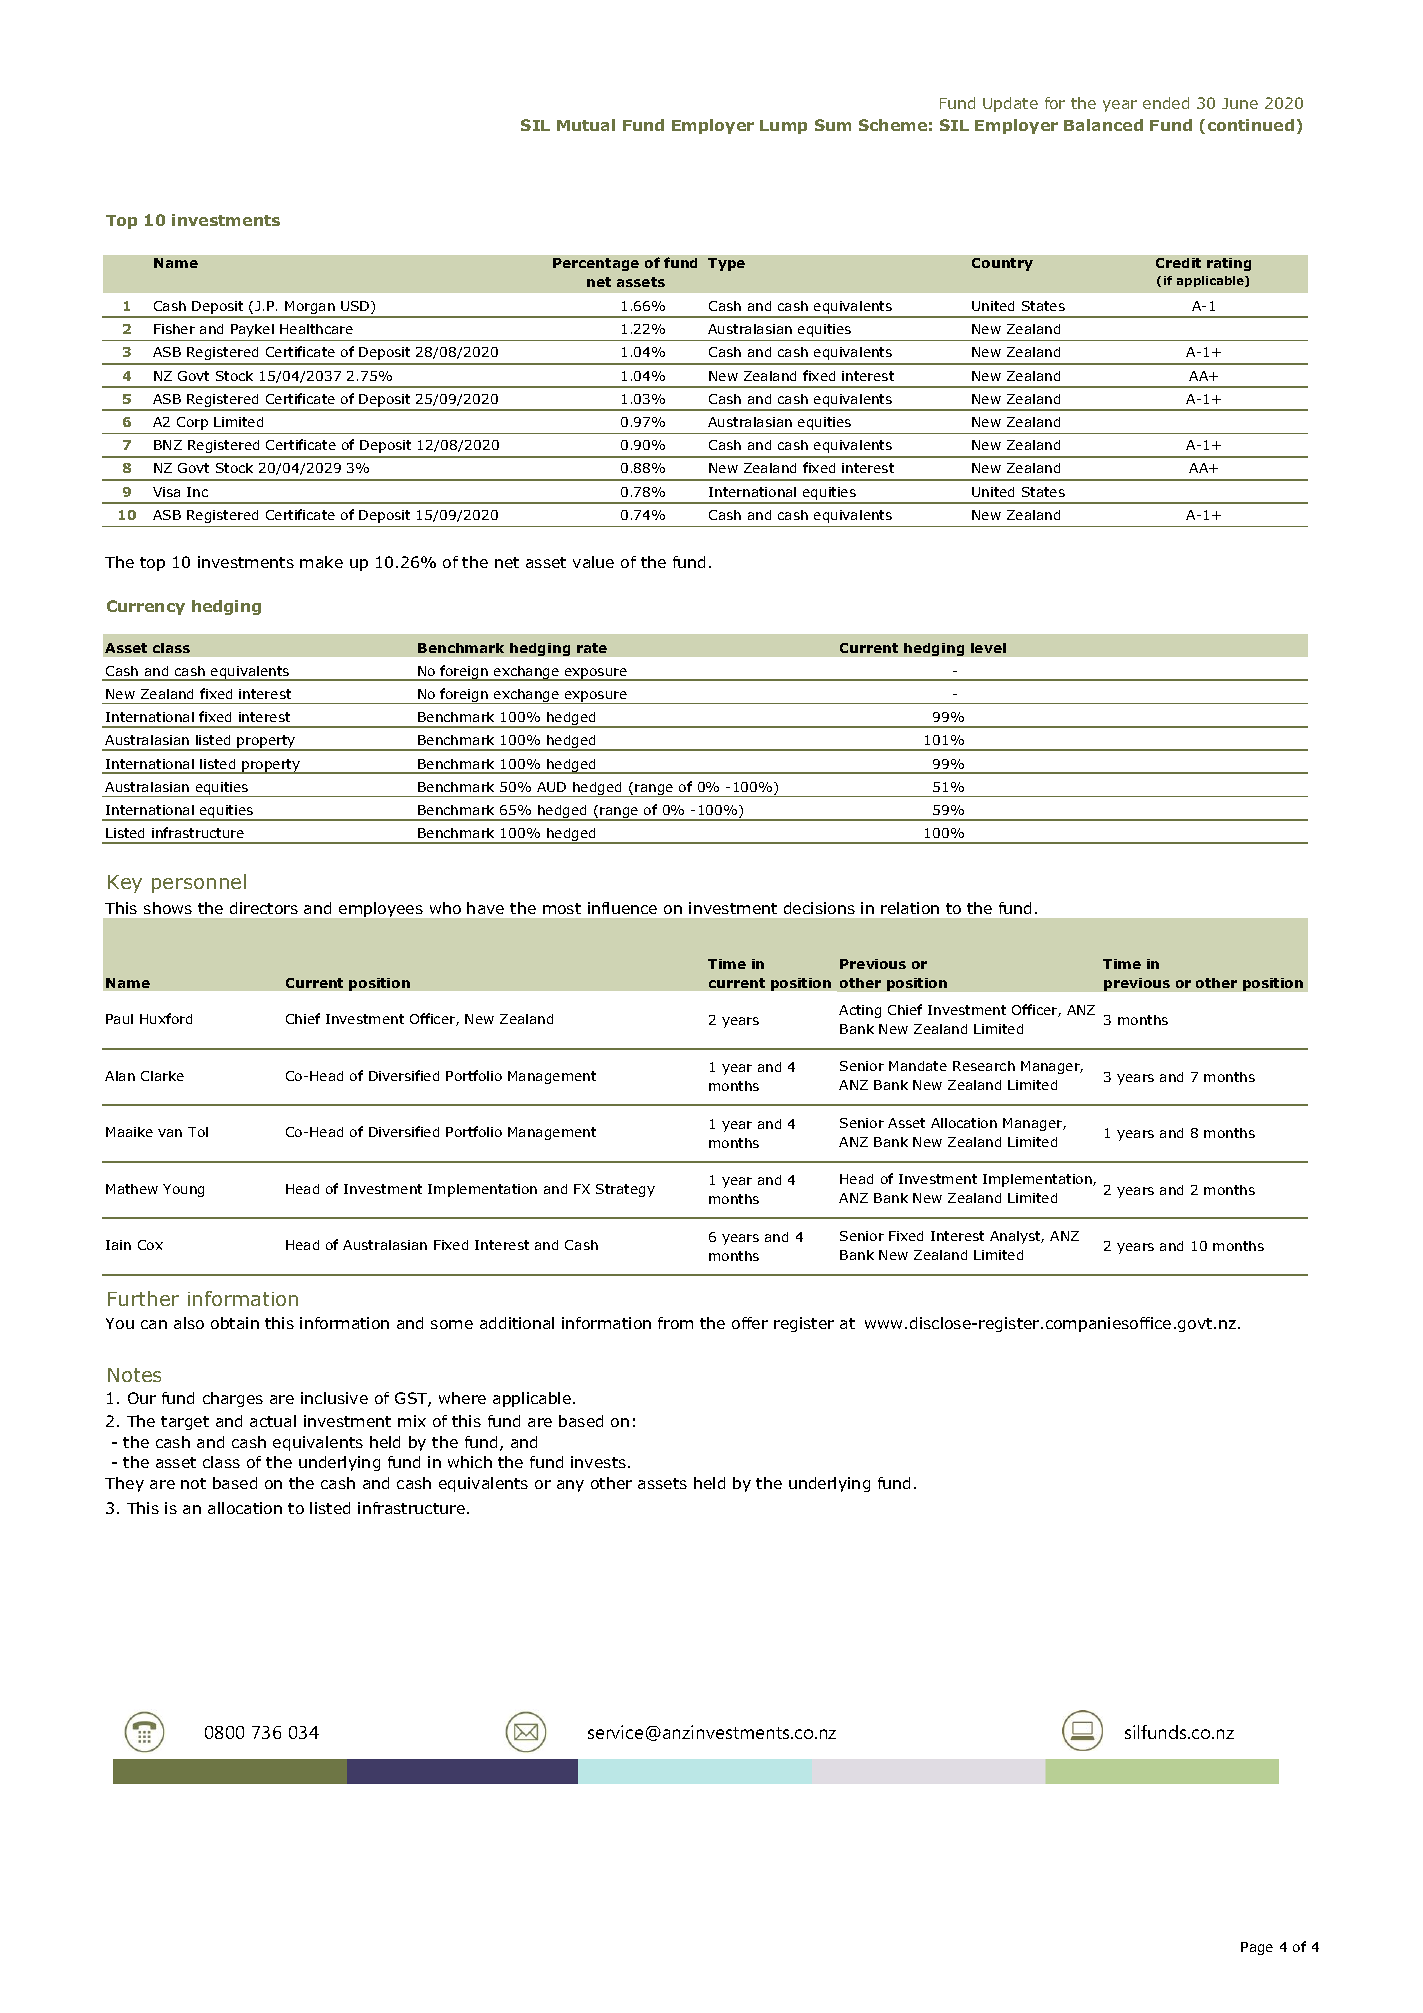  Describe the element at coordinates (551, 787) in the screenshot. I see `AUD` at that location.
